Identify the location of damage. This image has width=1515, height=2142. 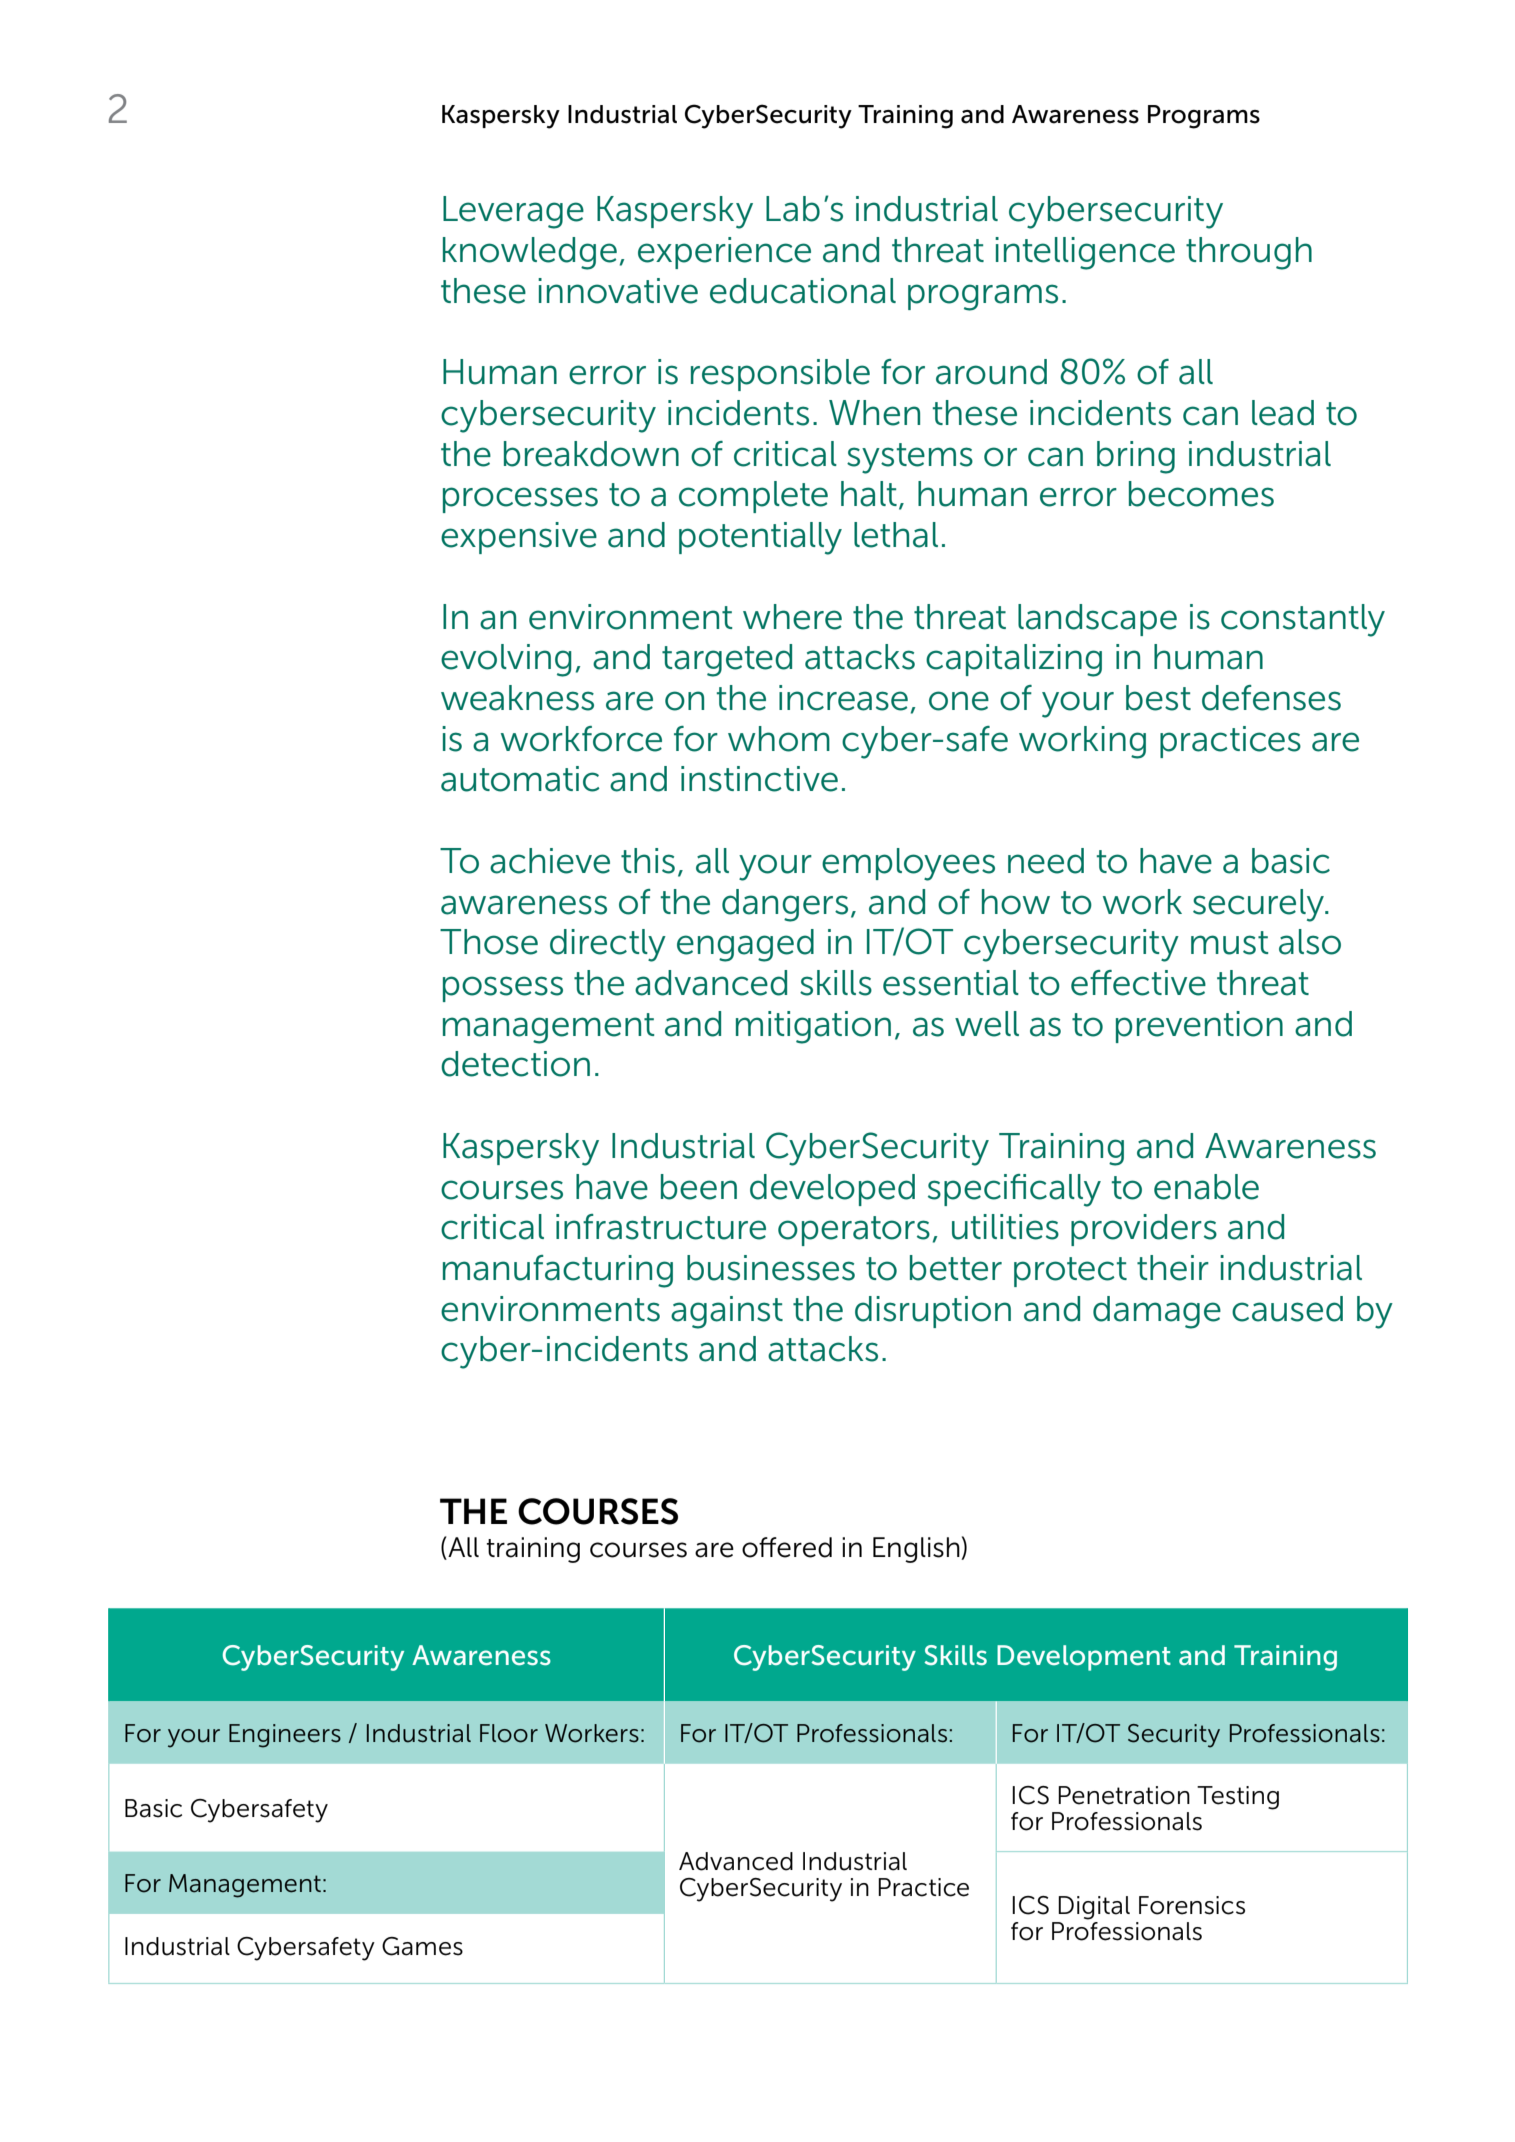
(1157, 1312).
